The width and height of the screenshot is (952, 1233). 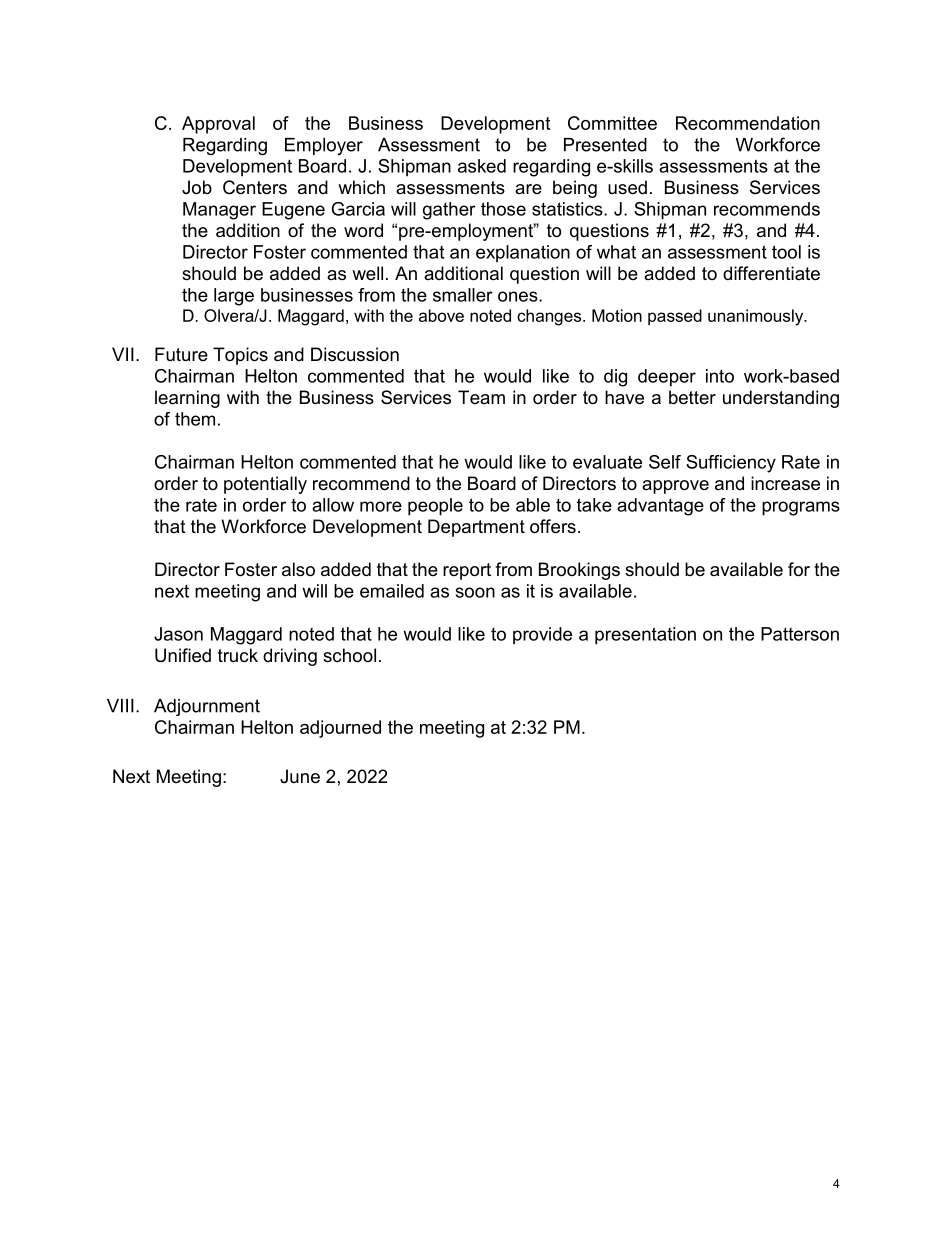 What do you see at coordinates (218, 125) in the screenshot?
I see `Approval` at bounding box center [218, 125].
